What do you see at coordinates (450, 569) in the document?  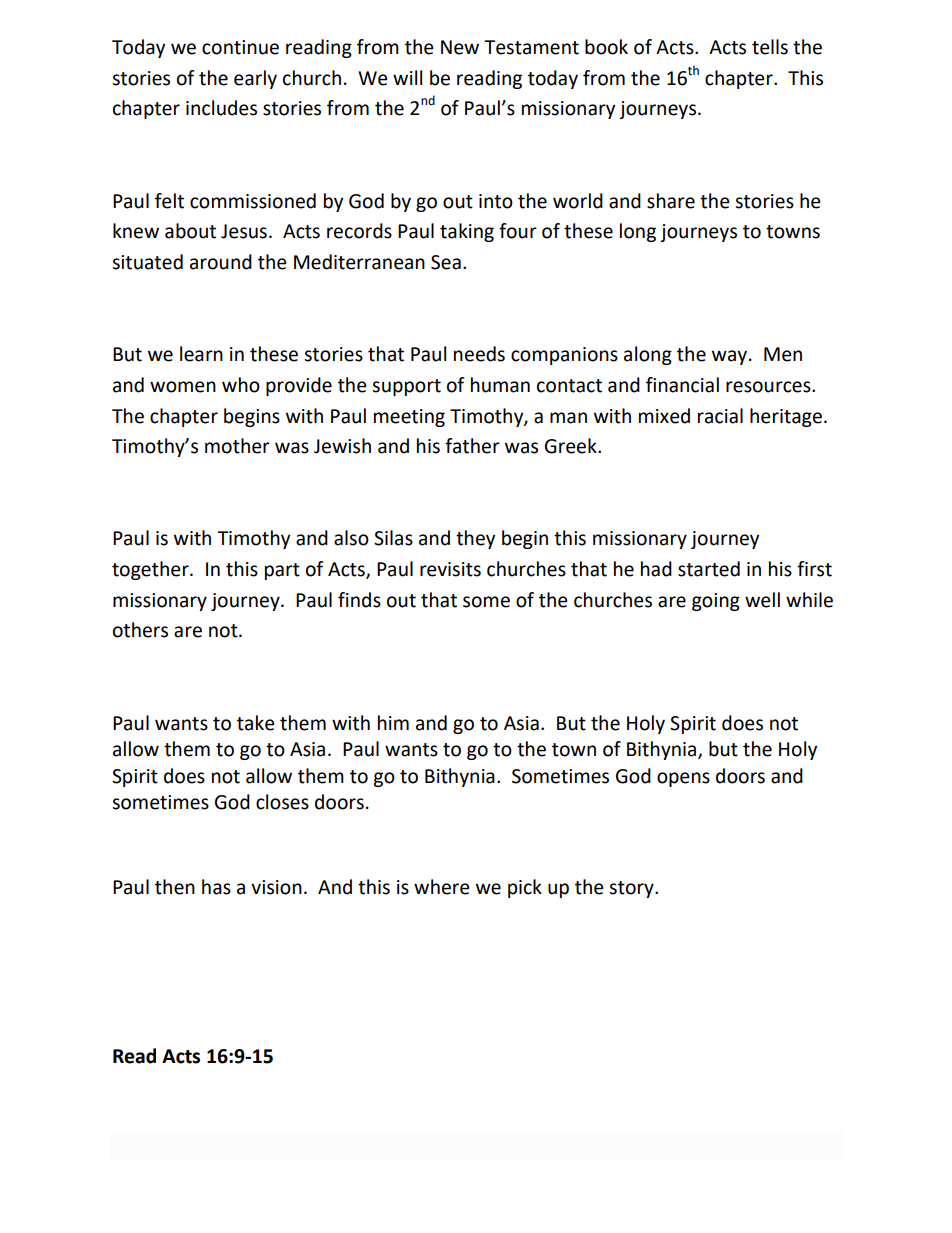 I see `revisits` at bounding box center [450, 569].
